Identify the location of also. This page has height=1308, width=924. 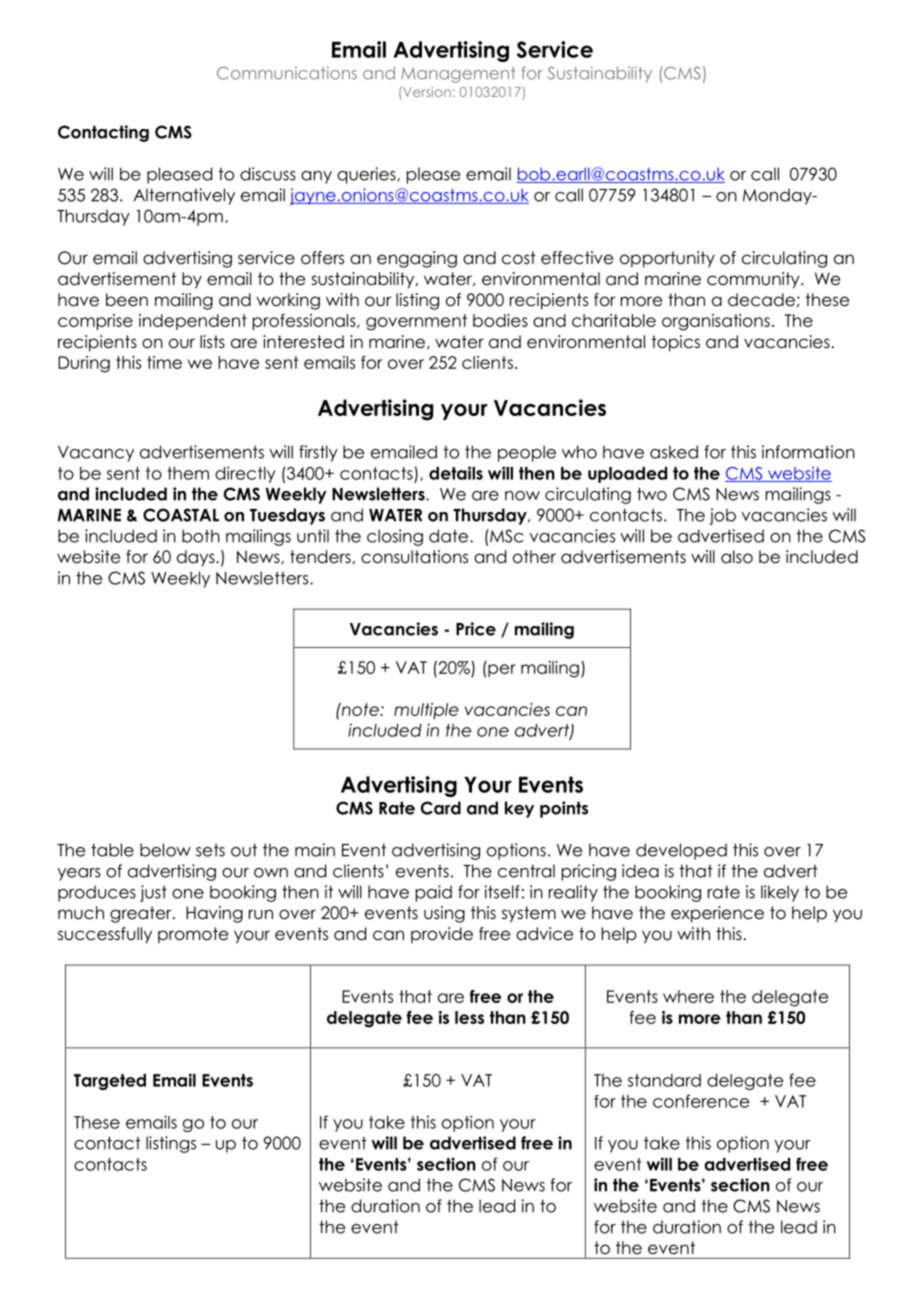
(737, 557).
